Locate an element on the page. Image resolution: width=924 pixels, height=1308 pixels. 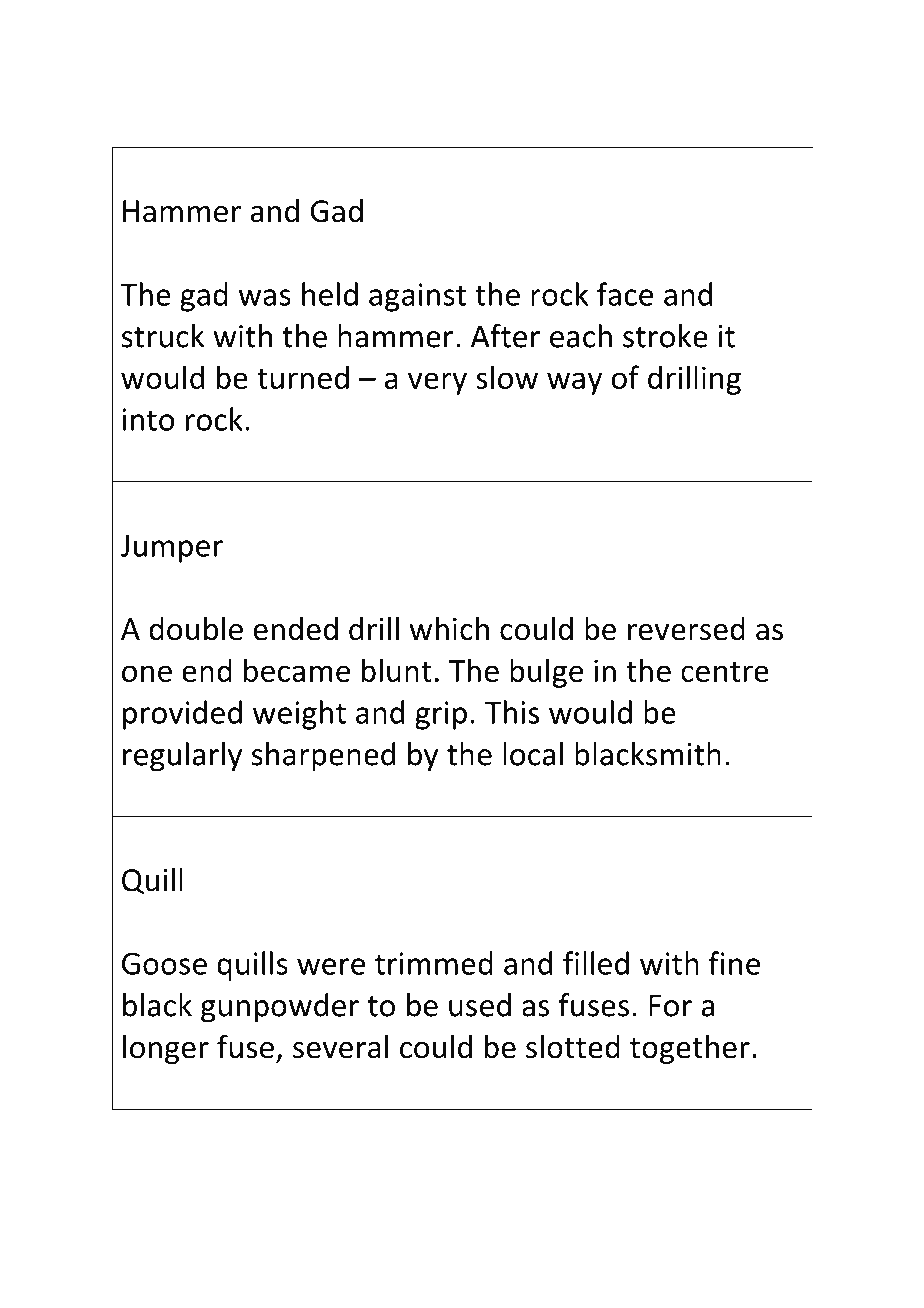
stroke is located at coordinates (665, 336).
